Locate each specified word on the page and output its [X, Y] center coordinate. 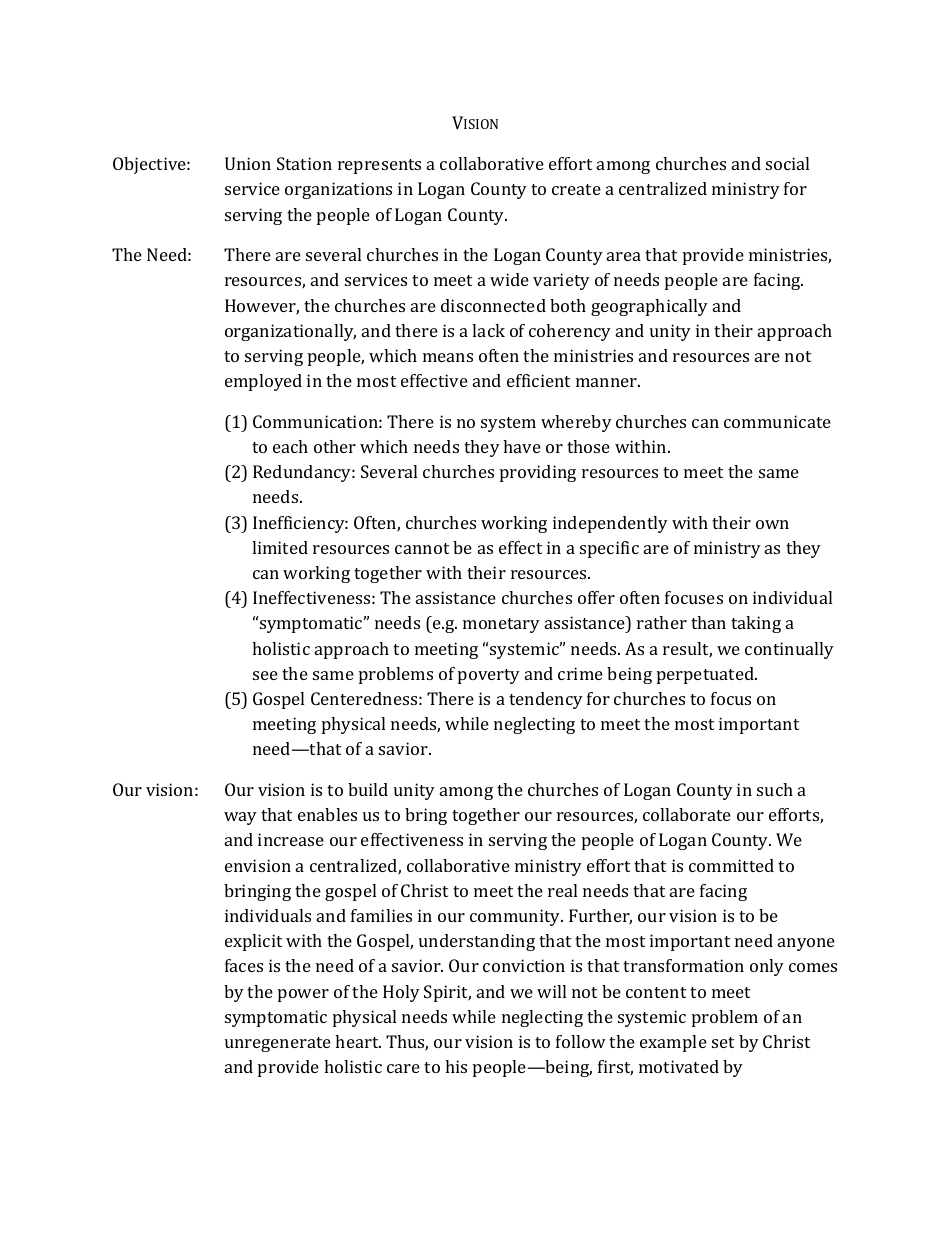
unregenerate [278, 1044]
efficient [538, 380]
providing [538, 473]
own [772, 524]
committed [731, 865]
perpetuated [706, 675]
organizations [338, 190]
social [787, 163]
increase [291, 839]
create [576, 189]
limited [280, 547]
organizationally [290, 332]
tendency [546, 700]
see [265, 675]
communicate [777, 421]
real [562, 890]
